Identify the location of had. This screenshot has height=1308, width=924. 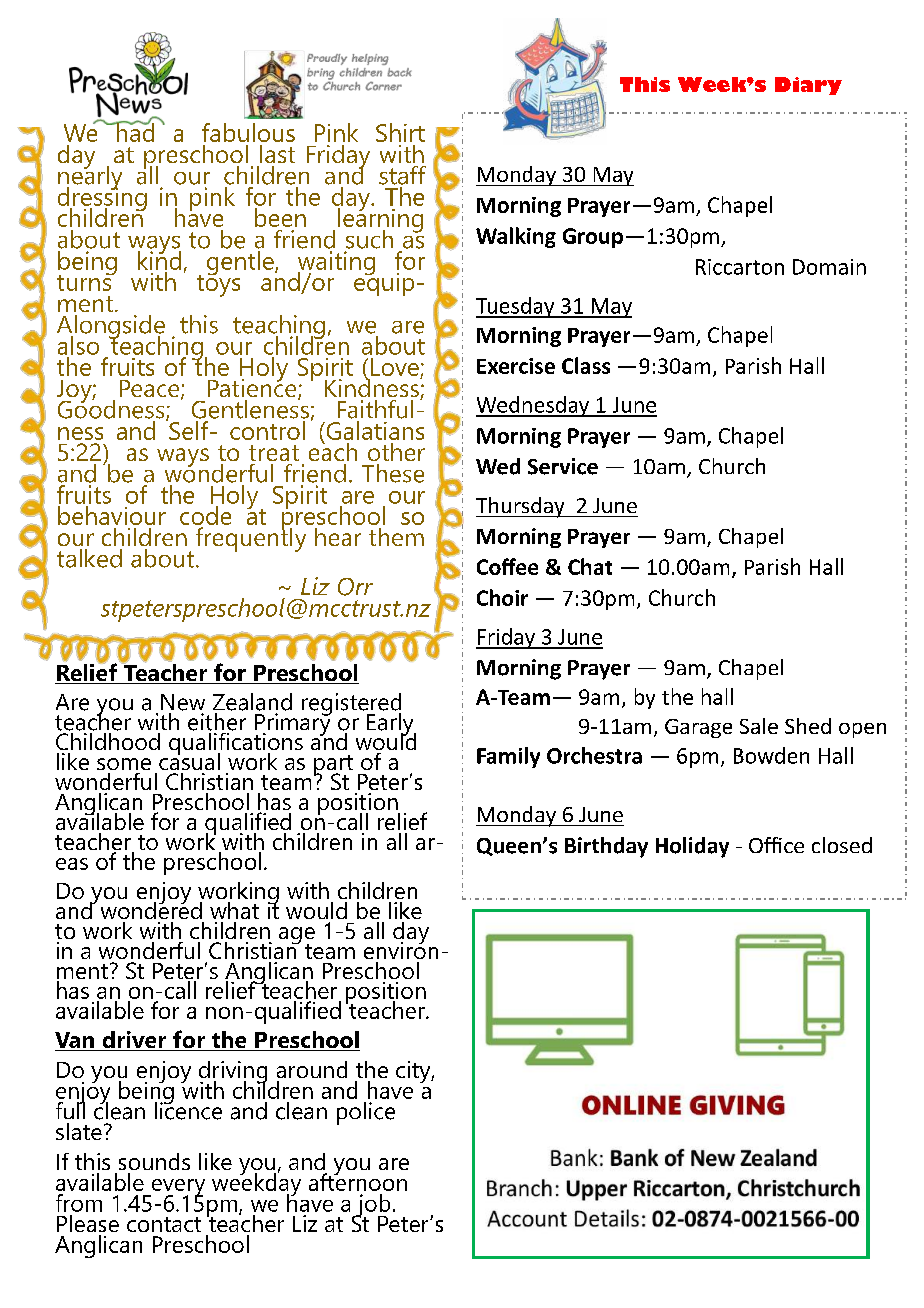
(134, 131).
